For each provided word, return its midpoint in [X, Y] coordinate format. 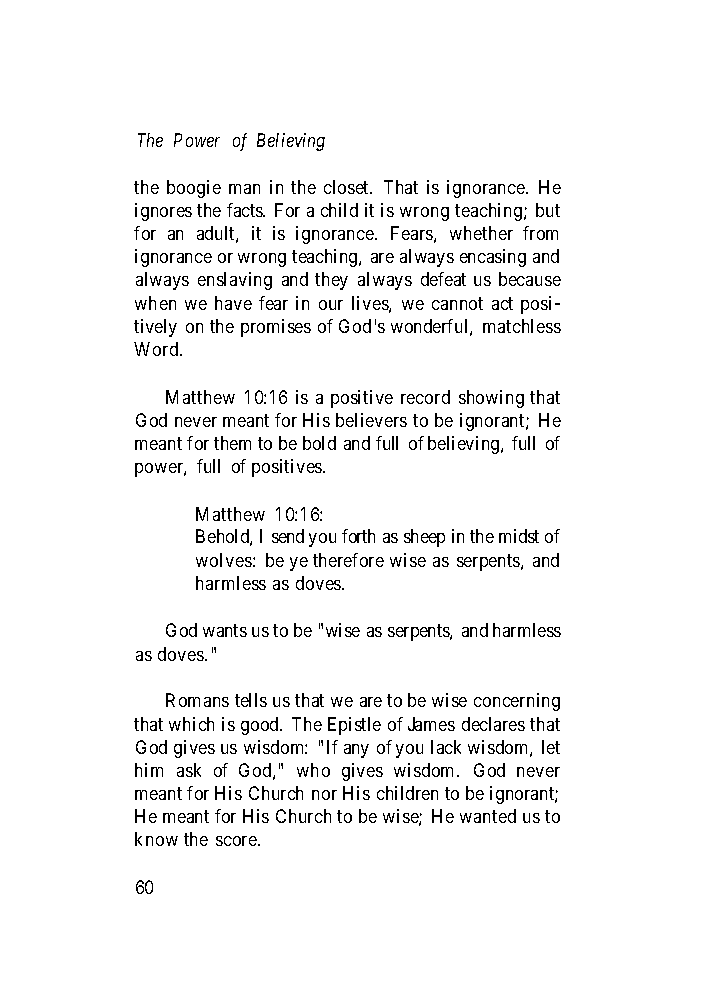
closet [347, 187]
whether [481, 233]
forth [358, 536]
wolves [224, 560]
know [156, 839]
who [313, 770]
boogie [194, 189]
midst [519, 536]
